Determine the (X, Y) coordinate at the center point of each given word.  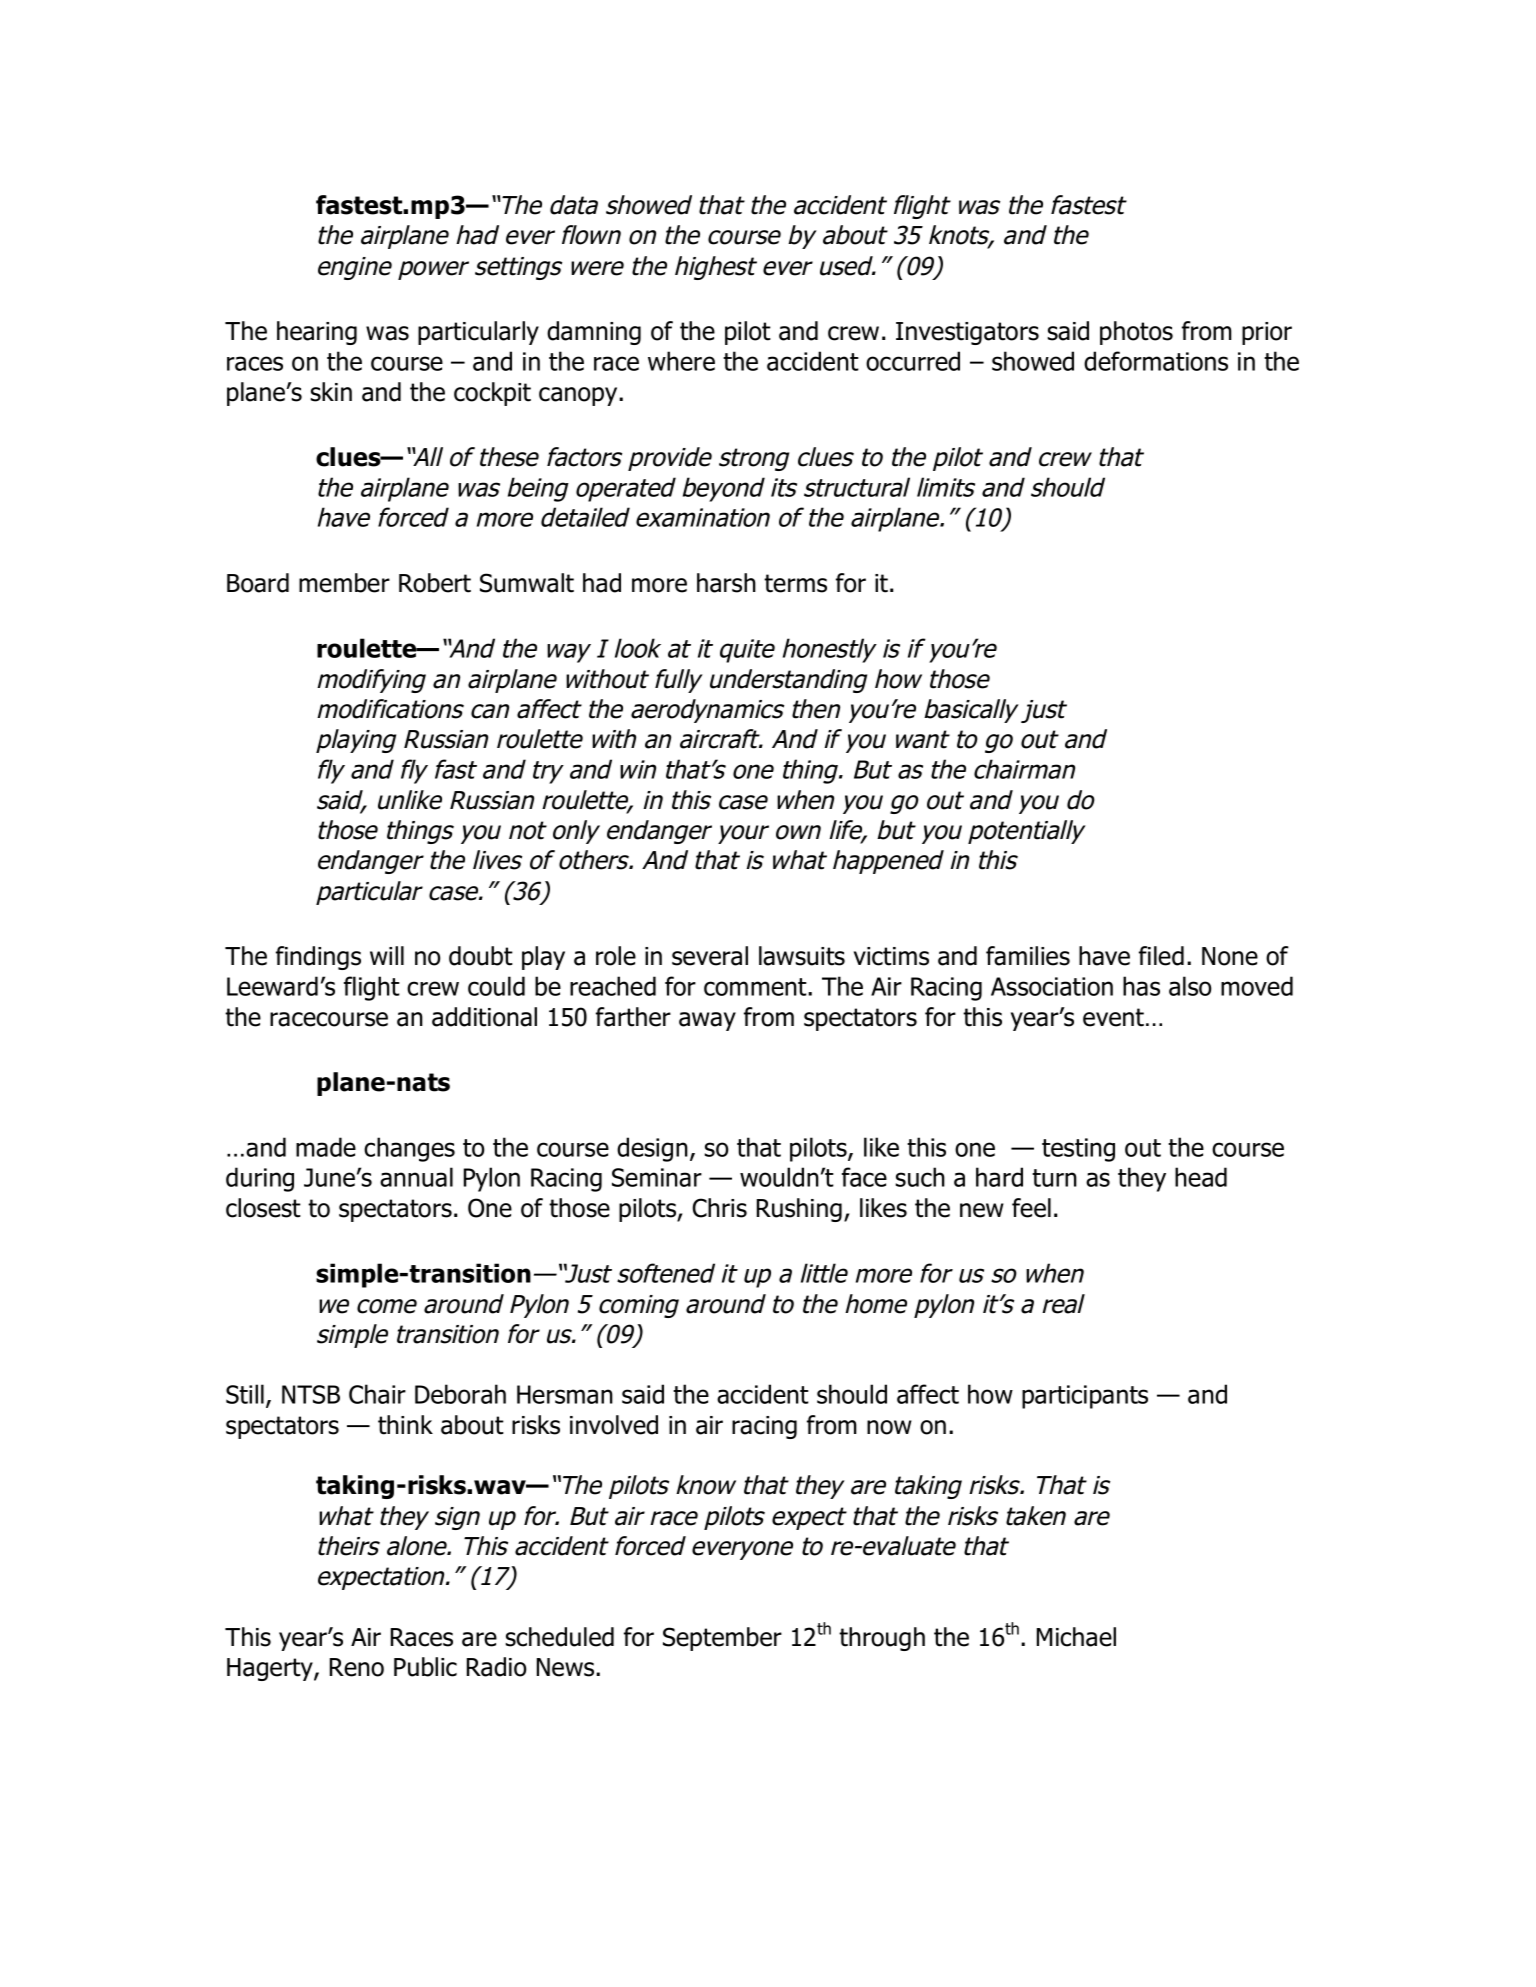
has (1141, 986)
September (722, 1639)
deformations (1156, 361)
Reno (357, 1667)
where (681, 361)
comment (756, 987)
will (387, 955)
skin (331, 392)
